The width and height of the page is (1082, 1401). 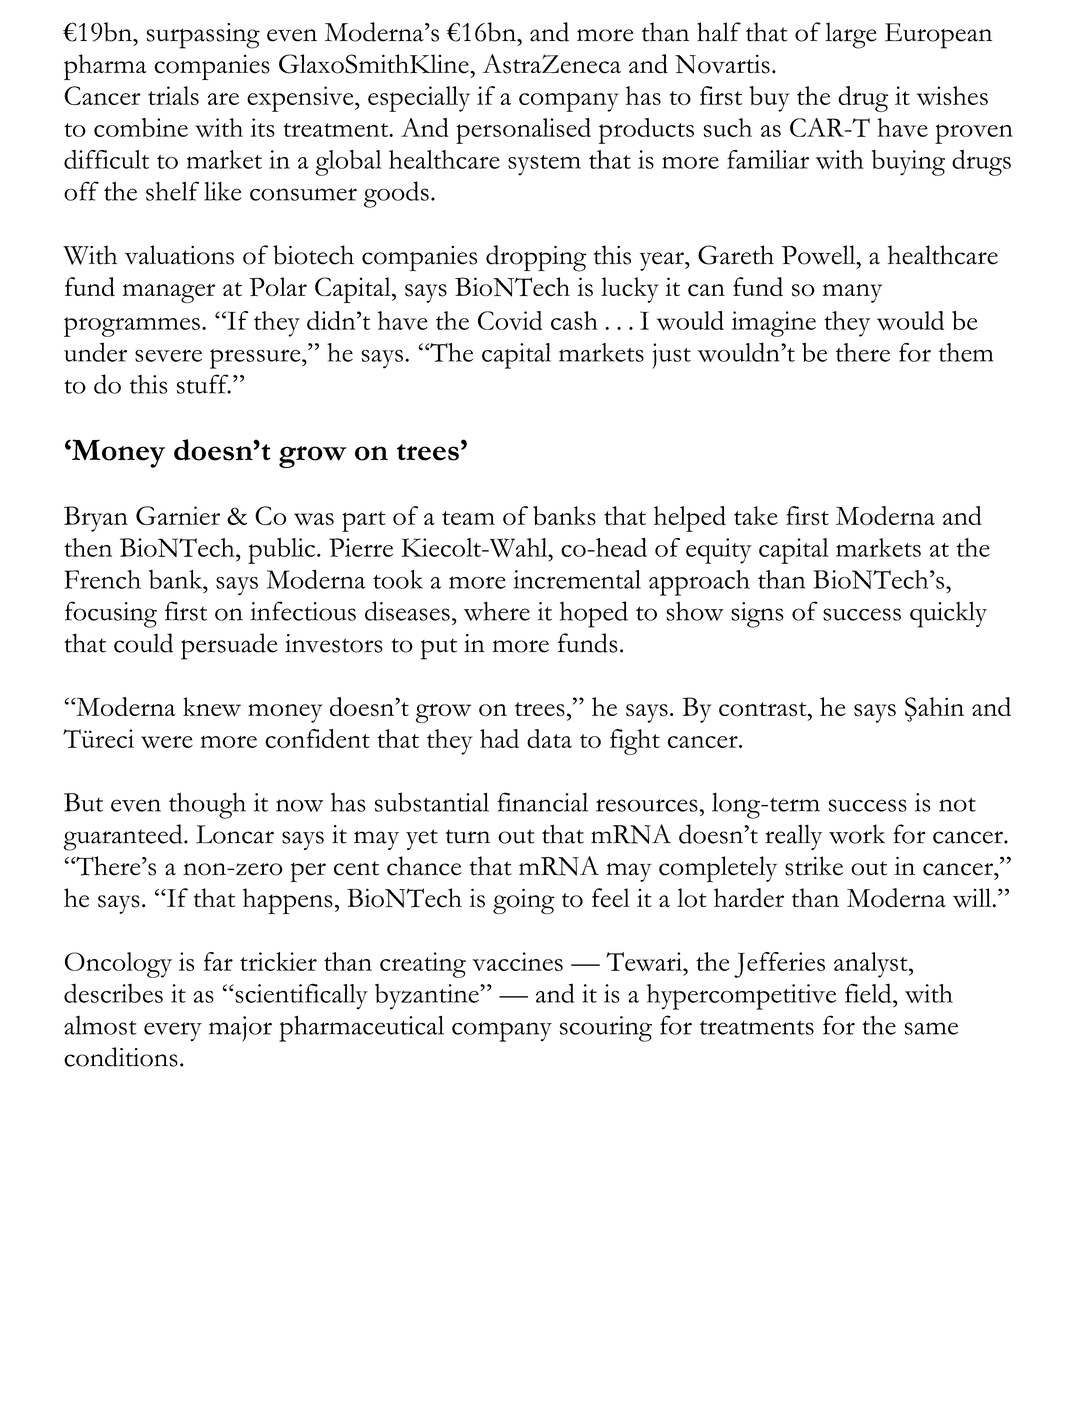 I want to click on Garnier, so click(x=178, y=515).
